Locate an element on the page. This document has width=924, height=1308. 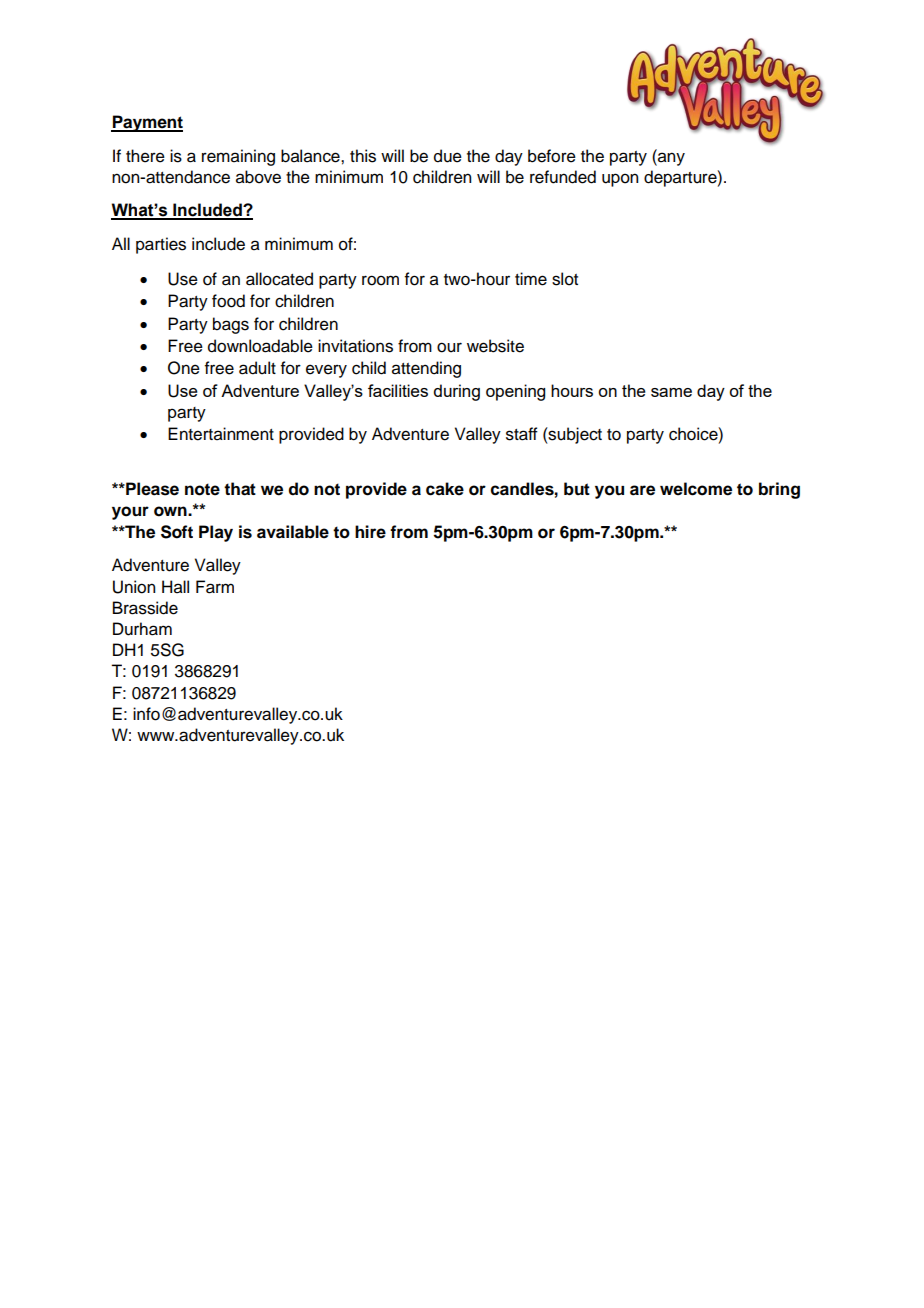
Entertainment is located at coordinates (221, 434).
